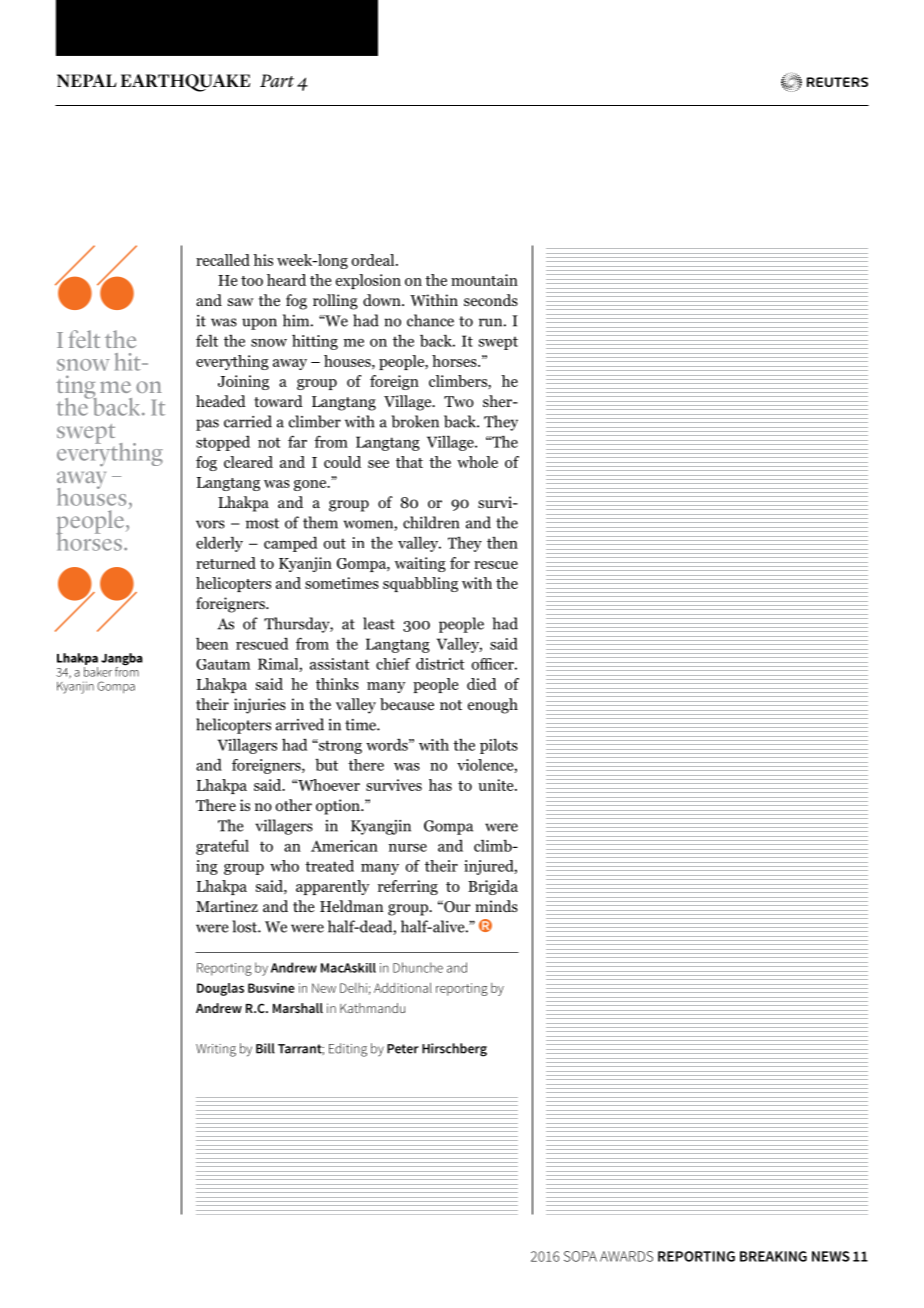 The width and height of the screenshot is (924, 1308). Describe the element at coordinates (493, 706) in the screenshot. I see `enough` at that location.
